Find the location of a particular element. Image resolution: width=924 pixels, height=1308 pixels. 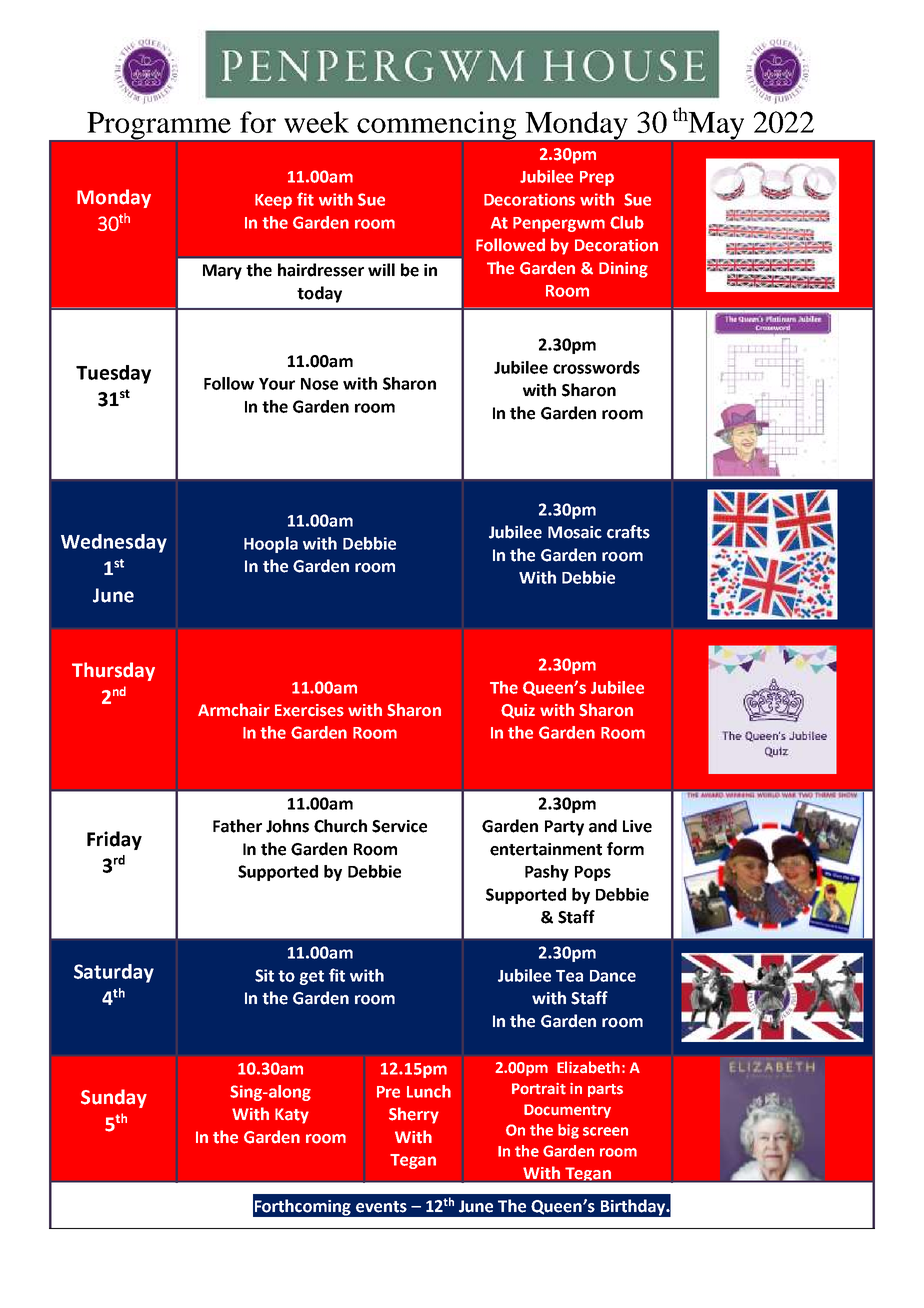

Prep is located at coordinates (597, 178).
